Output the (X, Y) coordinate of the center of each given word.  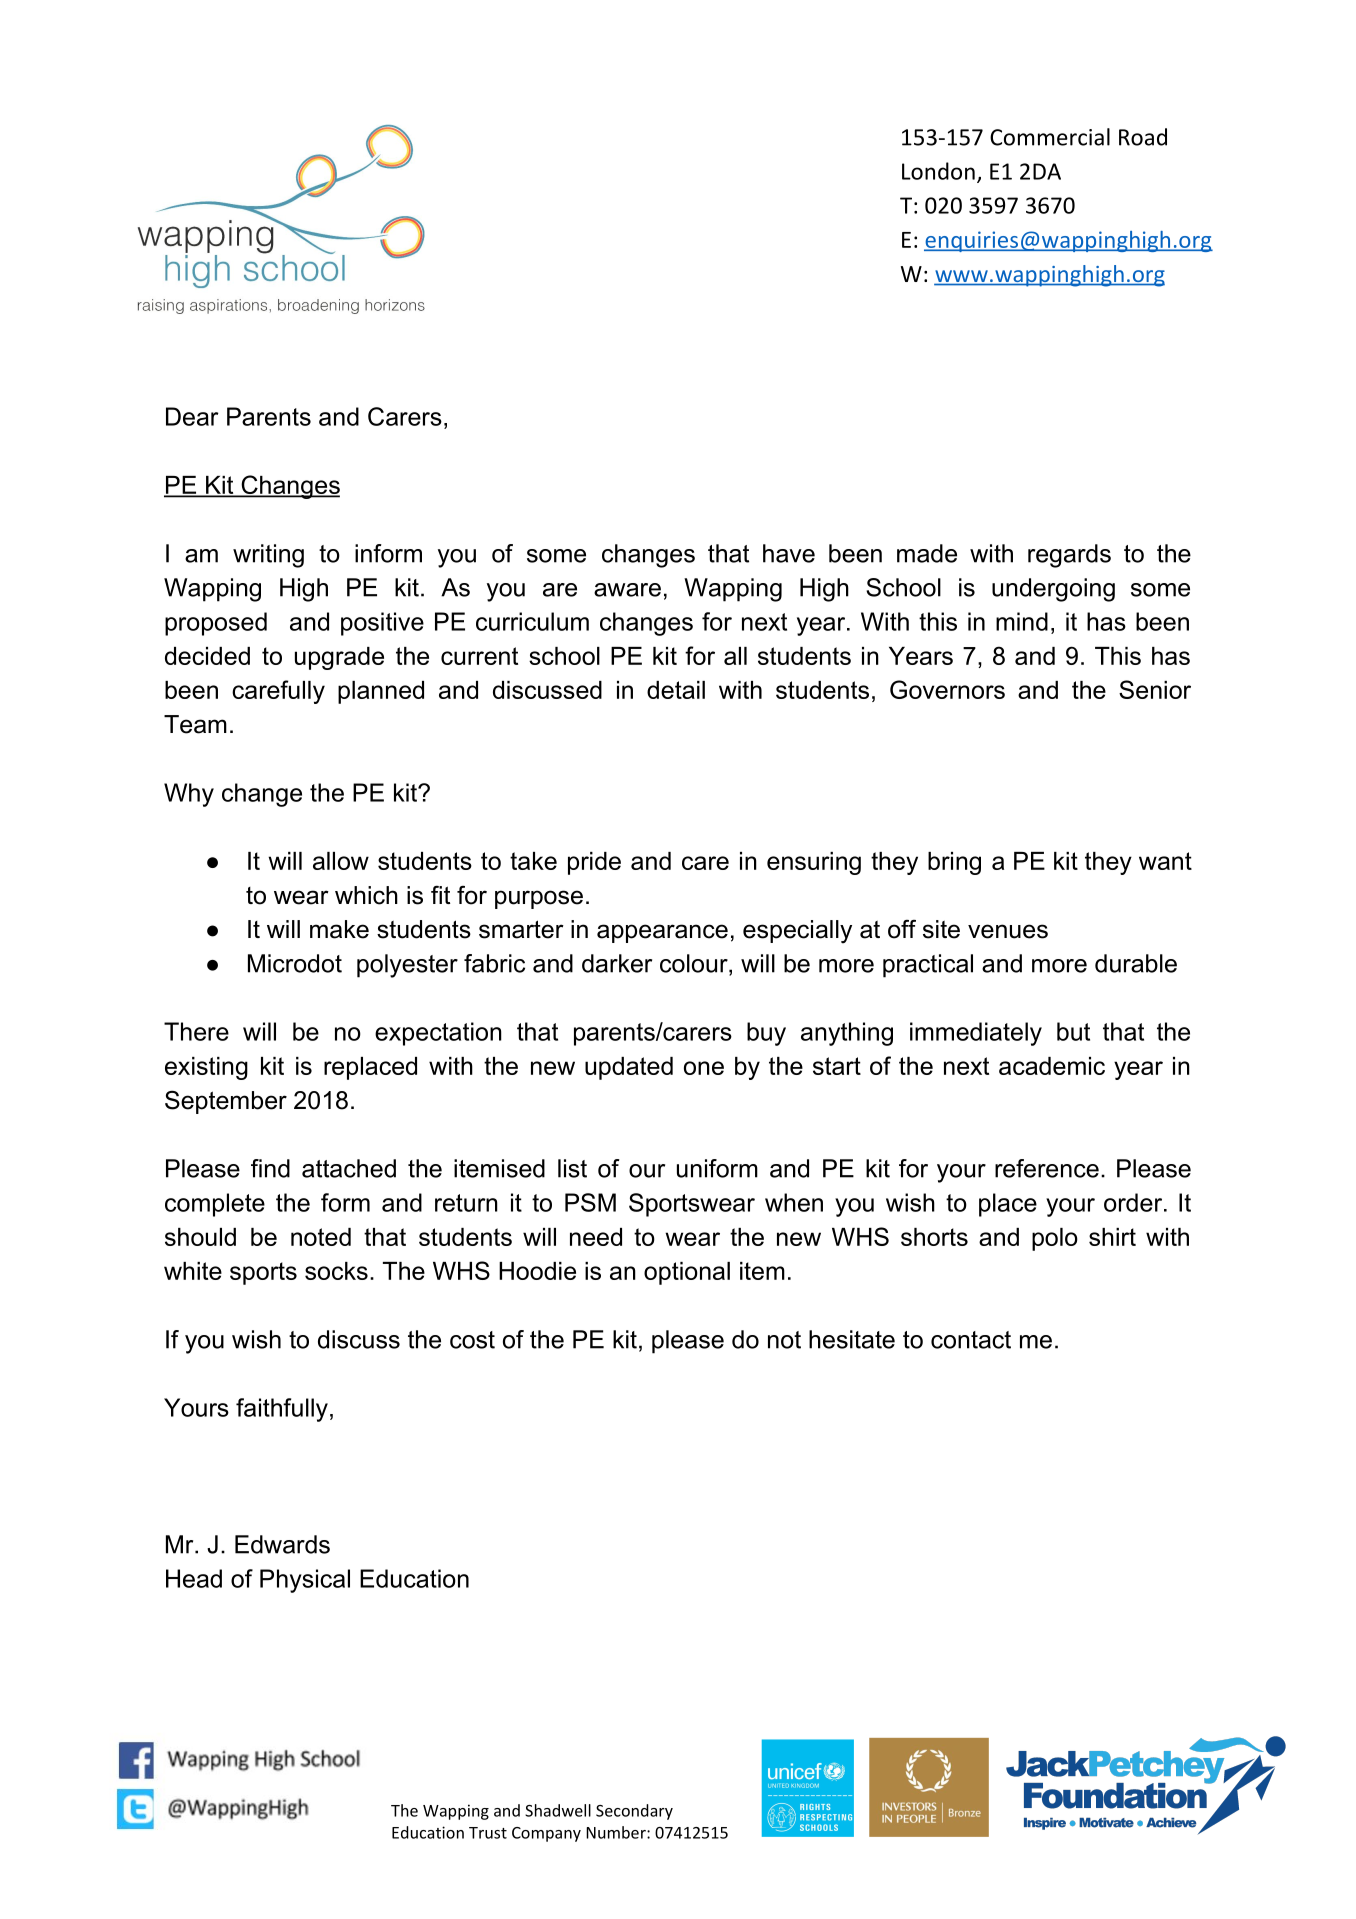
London (938, 171)
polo (1055, 1239)
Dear (192, 416)
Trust (488, 1833)
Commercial (1050, 137)
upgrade (339, 658)
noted (321, 1237)
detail (676, 690)
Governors (947, 689)
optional (687, 1273)
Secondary (634, 1812)
